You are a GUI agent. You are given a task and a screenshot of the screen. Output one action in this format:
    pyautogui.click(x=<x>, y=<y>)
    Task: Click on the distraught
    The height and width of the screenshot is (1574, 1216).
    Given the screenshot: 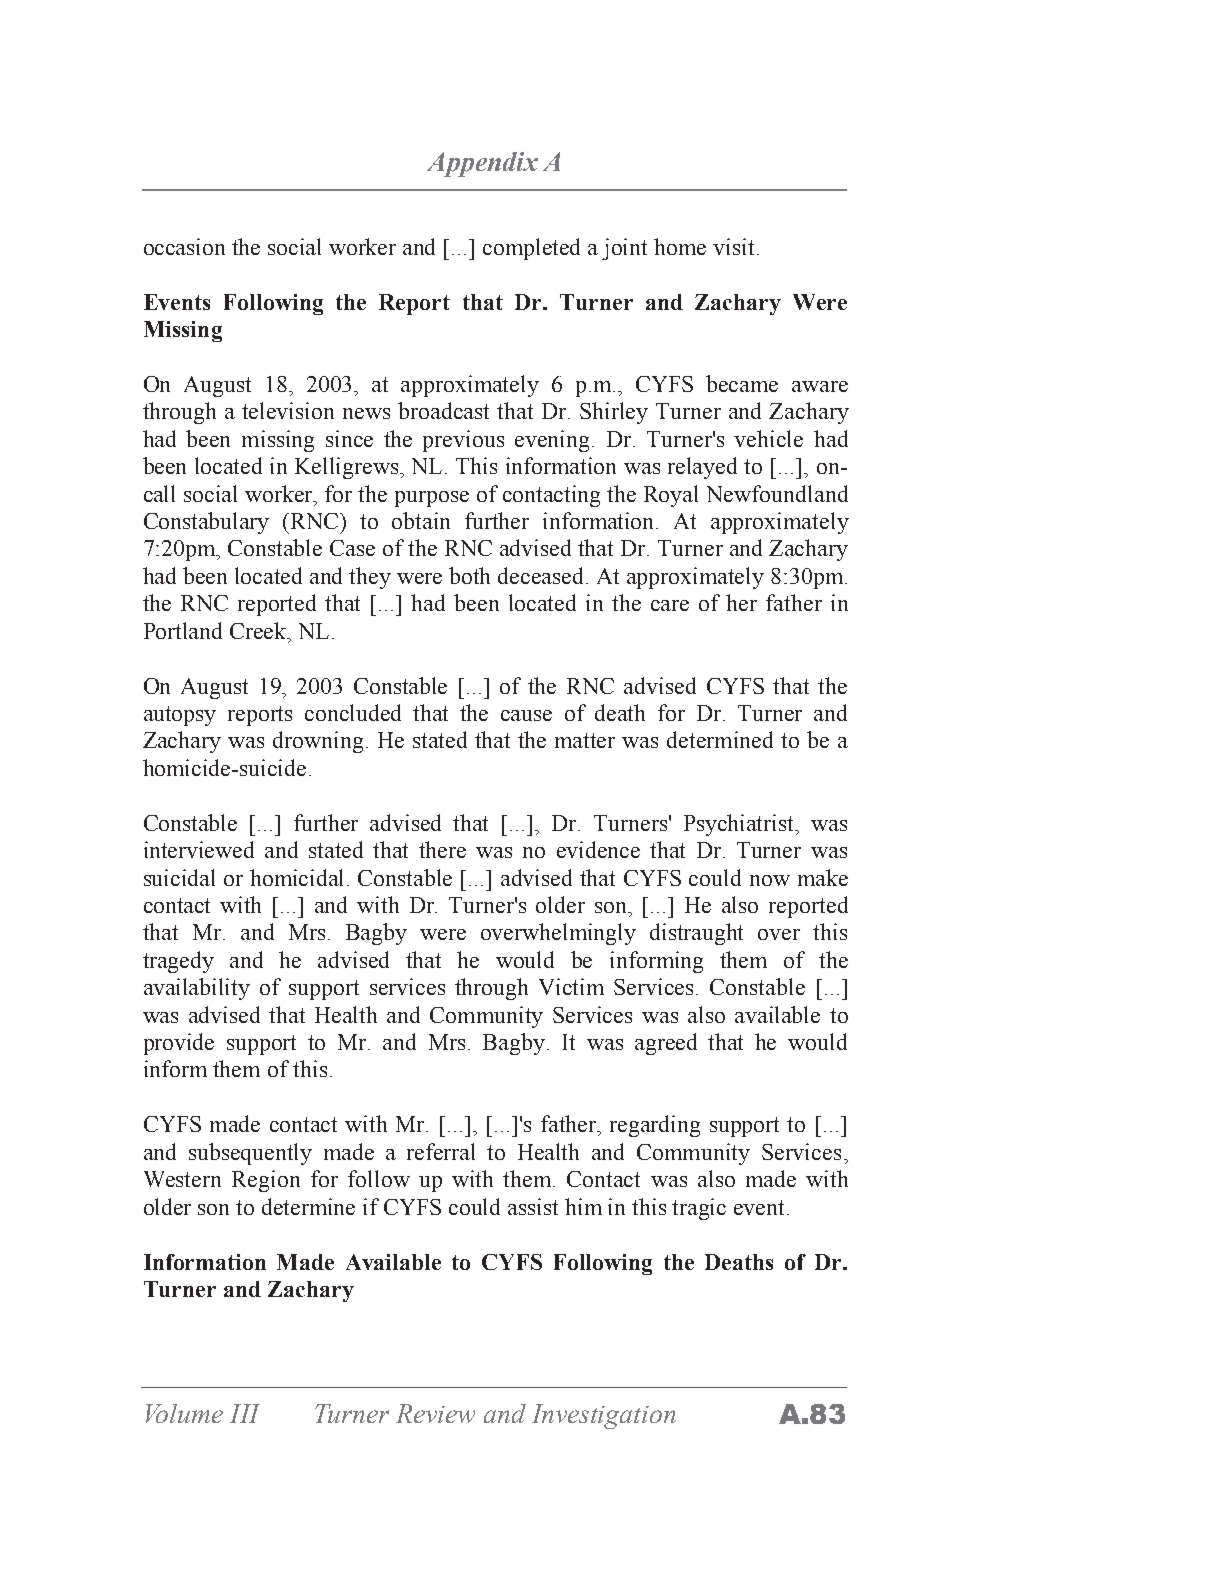 What is the action you would take?
    pyautogui.click(x=696, y=934)
